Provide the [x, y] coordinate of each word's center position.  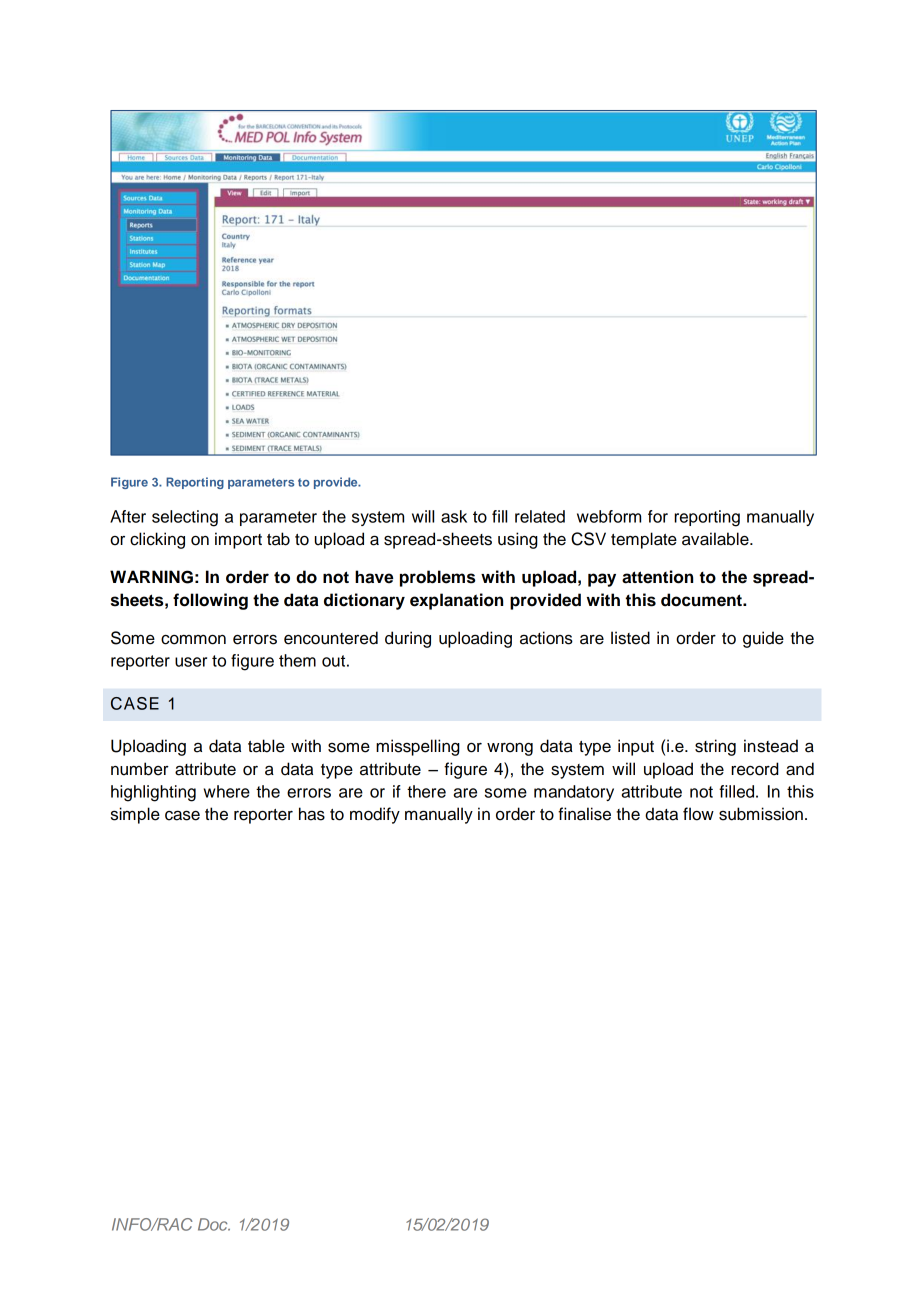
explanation [456, 601]
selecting [185, 518]
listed [630, 638]
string [715, 747]
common [193, 640]
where [227, 791]
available [716, 539]
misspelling [418, 747]
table [266, 746]
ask [454, 516]
